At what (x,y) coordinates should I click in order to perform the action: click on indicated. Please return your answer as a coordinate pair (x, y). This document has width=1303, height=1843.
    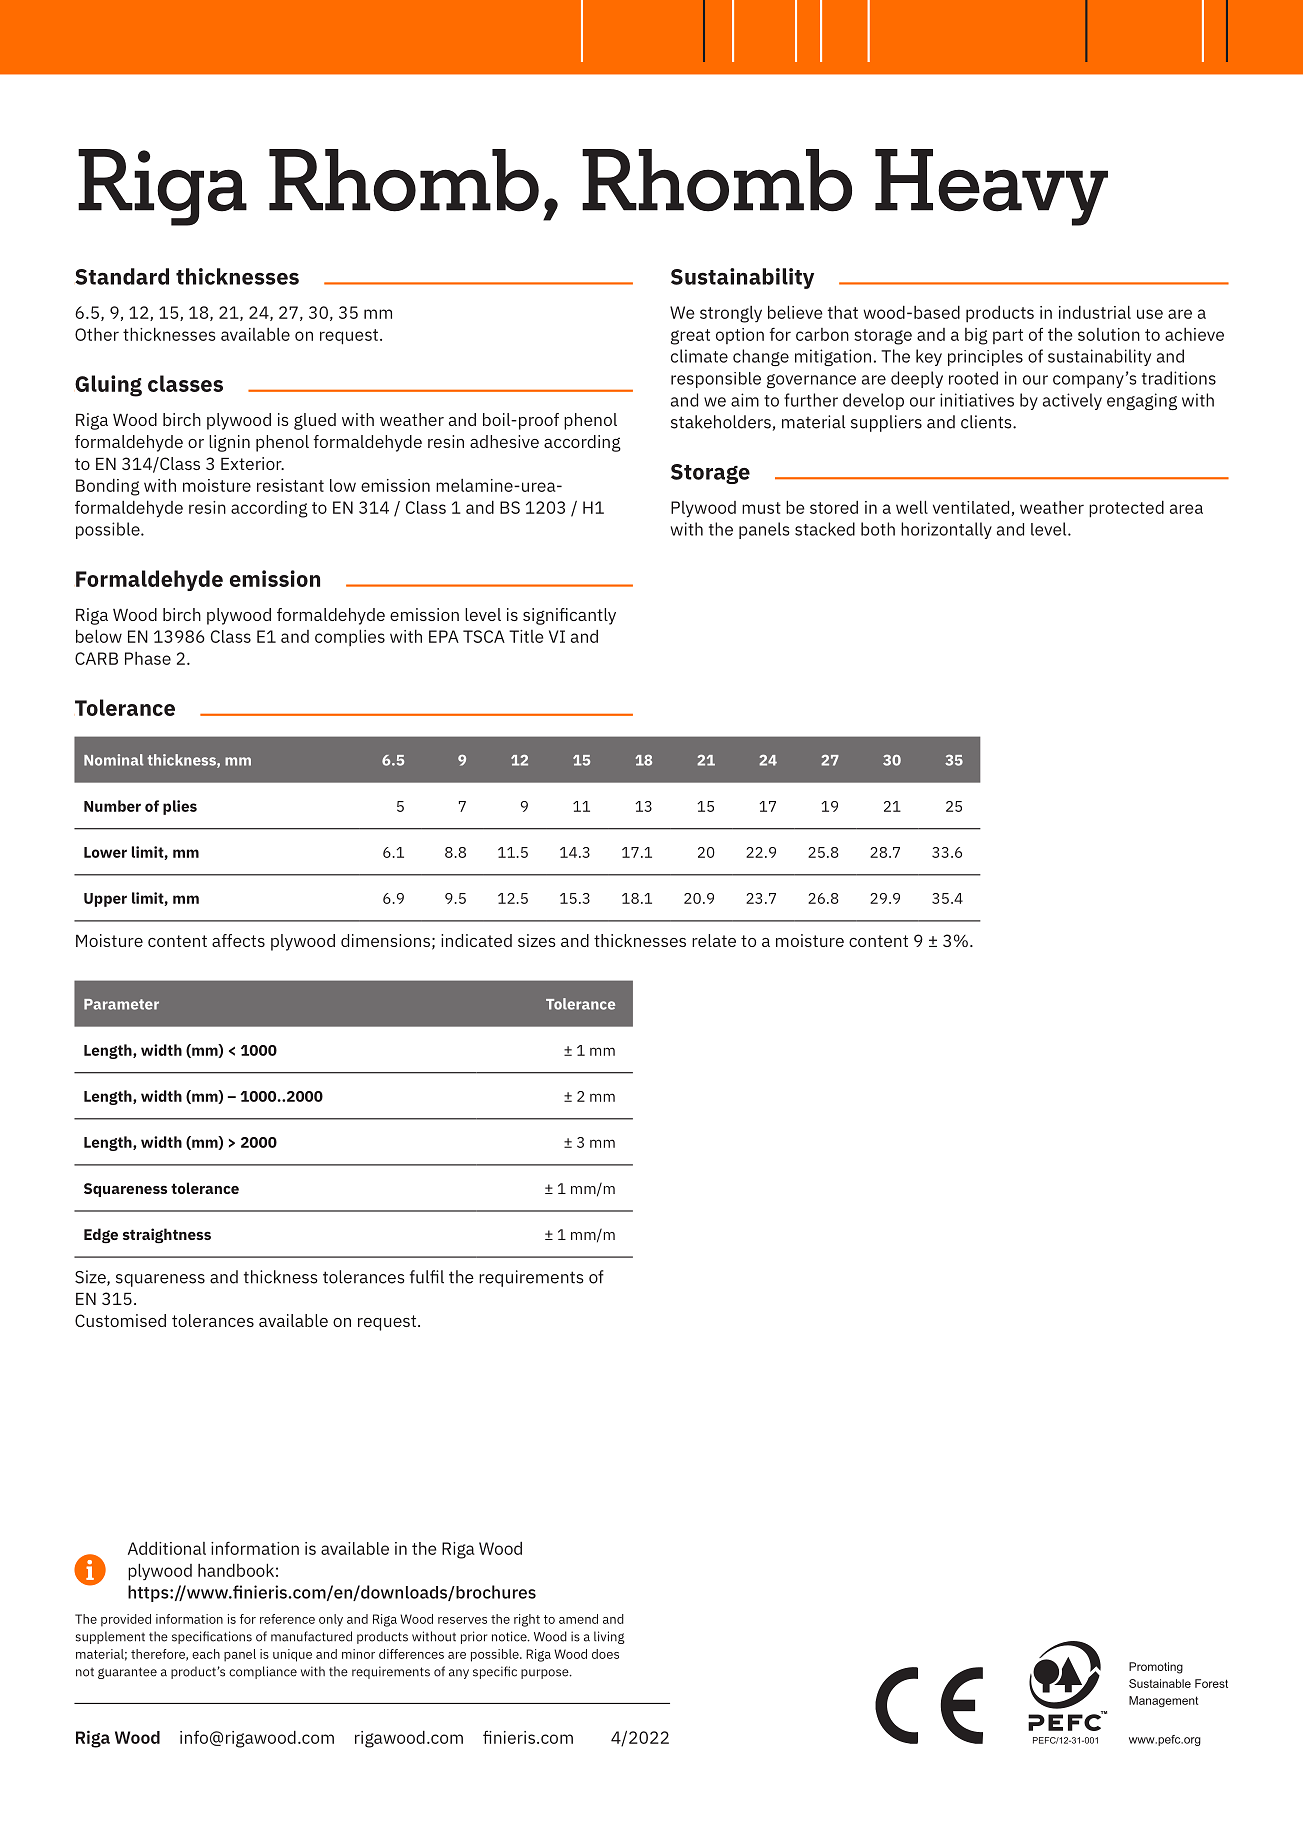
    Looking at the image, I should click on (476, 940).
